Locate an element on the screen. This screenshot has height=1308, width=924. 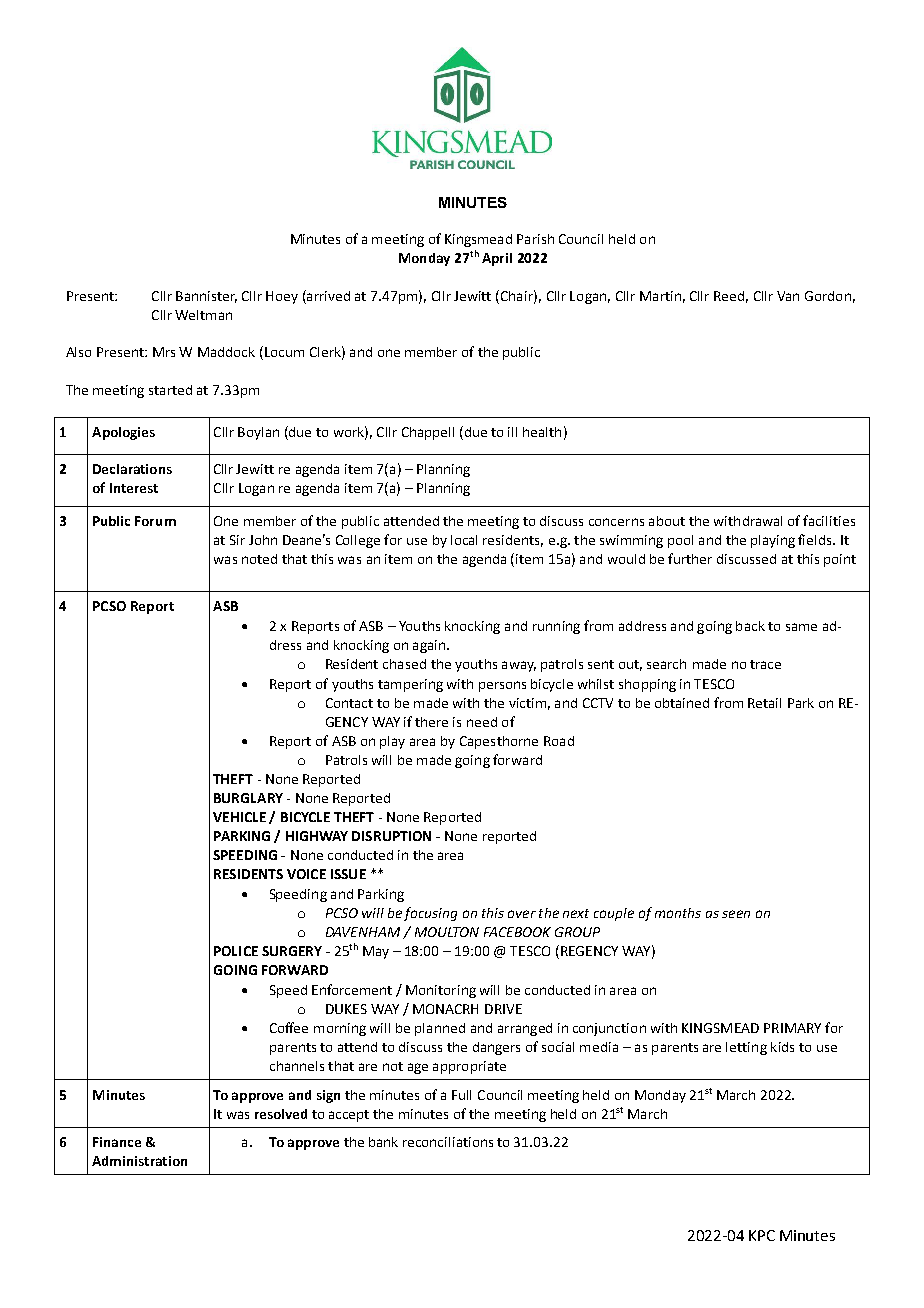
VEHICLE is located at coordinates (239, 817).
